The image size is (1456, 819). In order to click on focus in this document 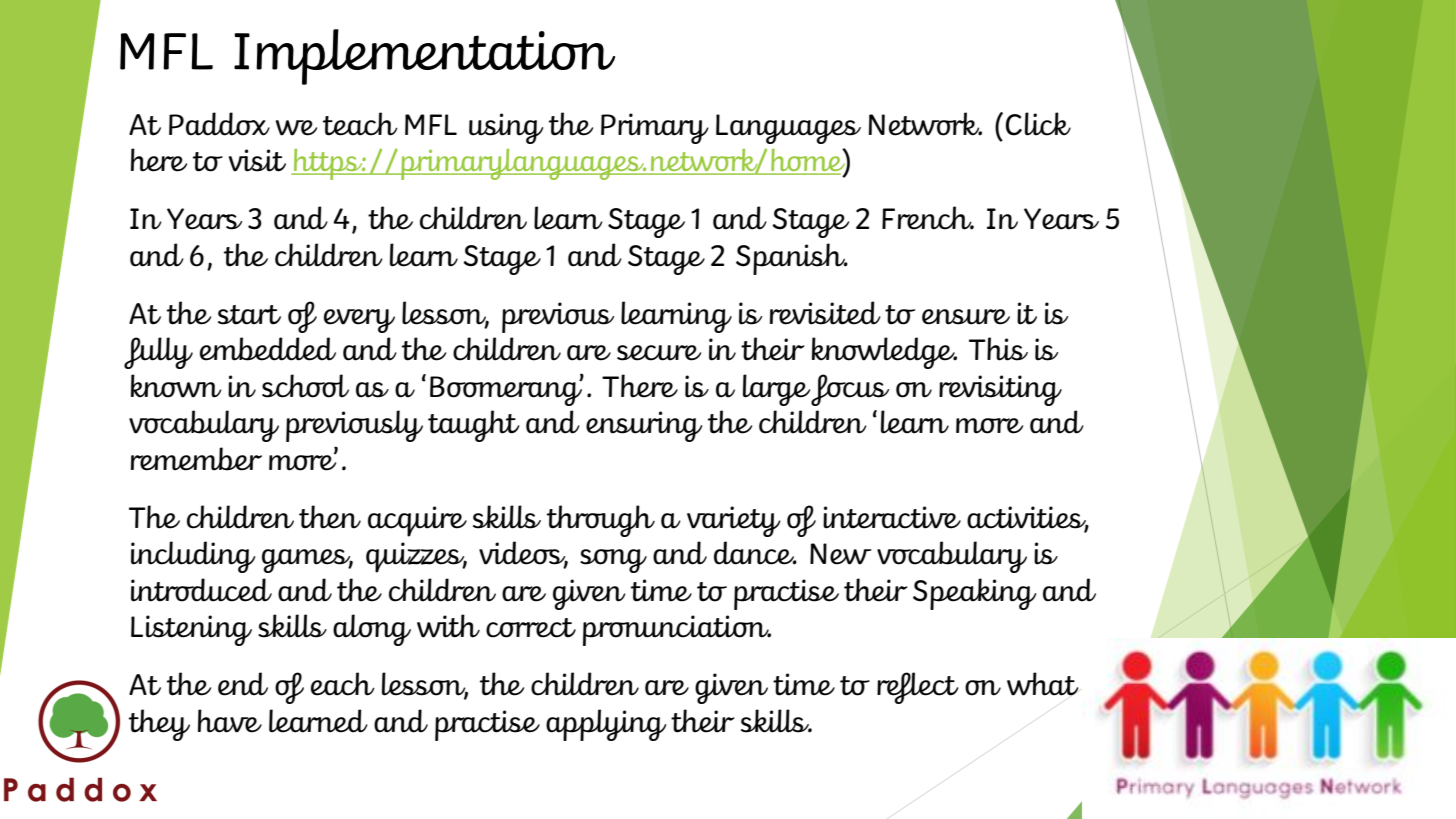, I will do `click(850, 390)`.
